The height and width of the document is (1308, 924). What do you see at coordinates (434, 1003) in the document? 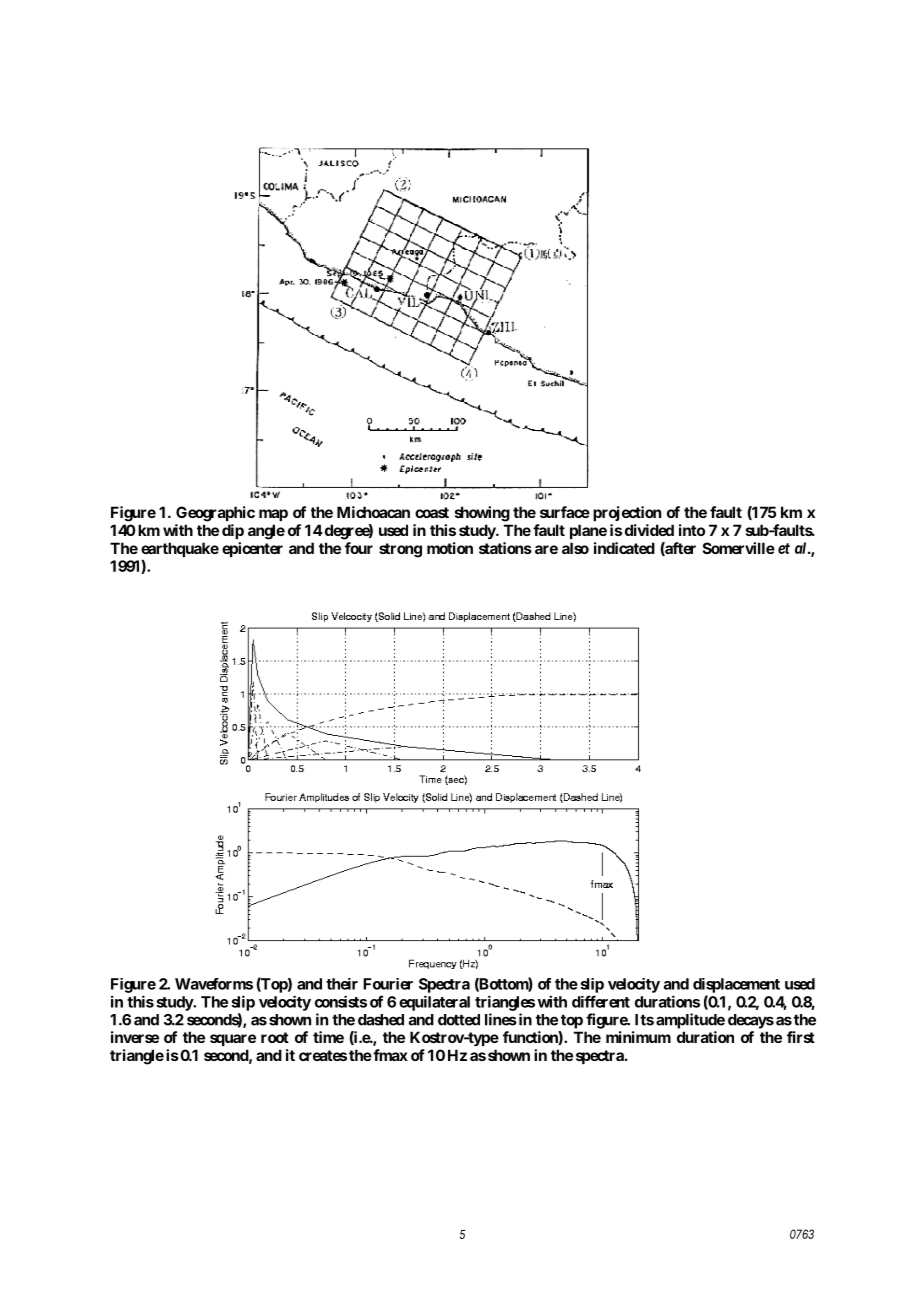
I see `equilateral` at bounding box center [434, 1003].
